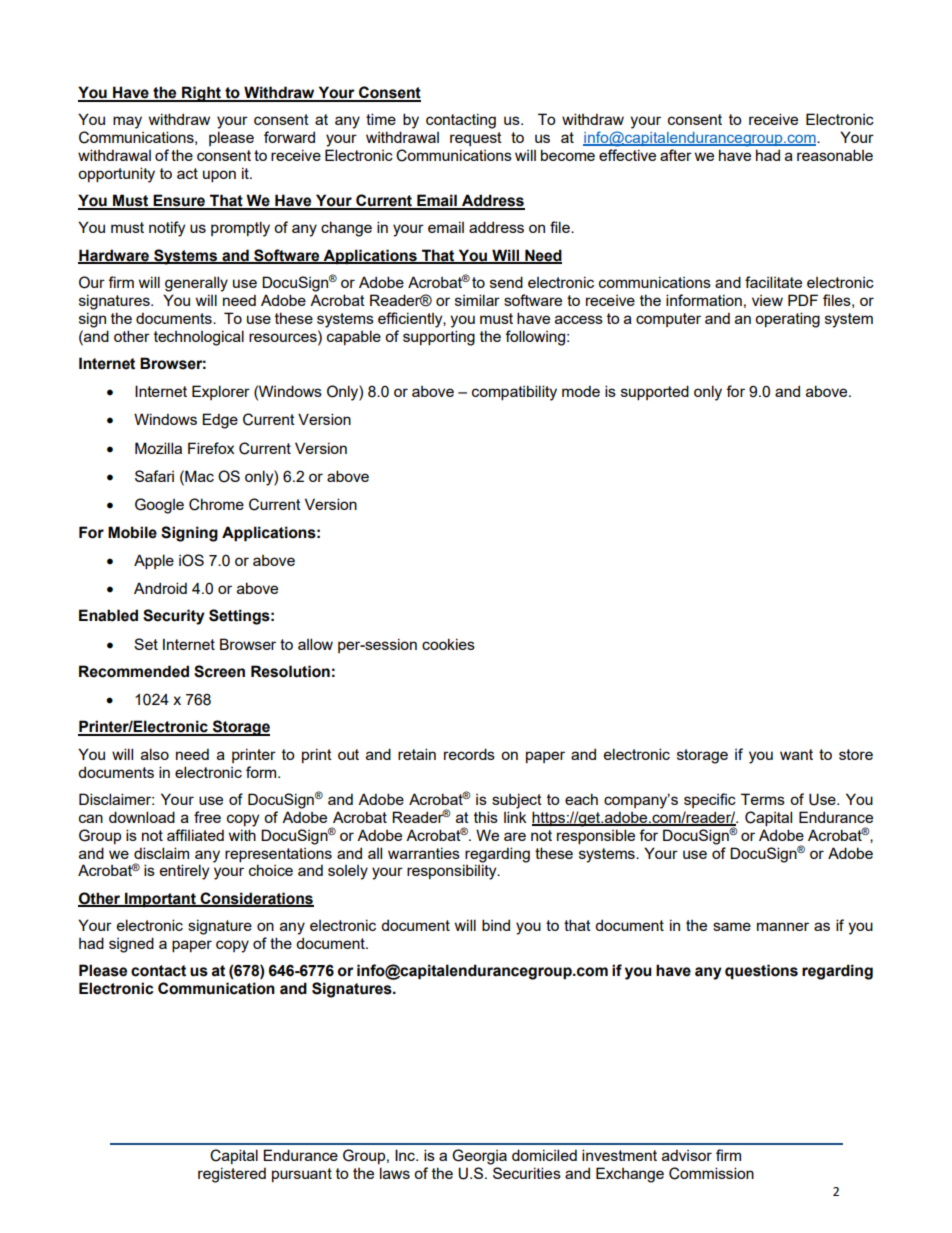  Describe the element at coordinates (448, 644) in the image. I see `cookies` at that location.
